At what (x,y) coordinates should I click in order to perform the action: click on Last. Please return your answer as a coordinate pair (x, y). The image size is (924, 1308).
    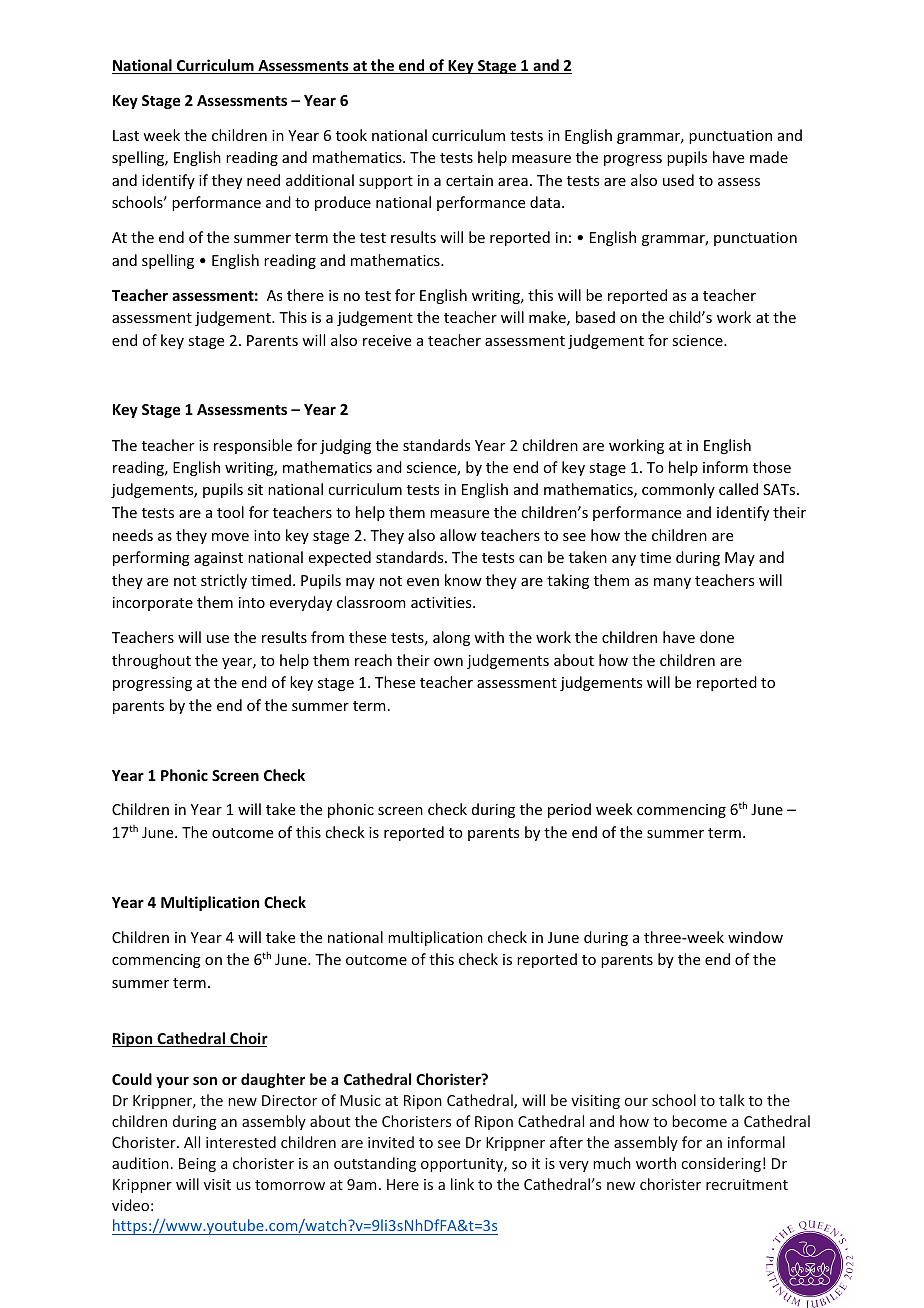
    Looking at the image, I should click on (126, 135).
